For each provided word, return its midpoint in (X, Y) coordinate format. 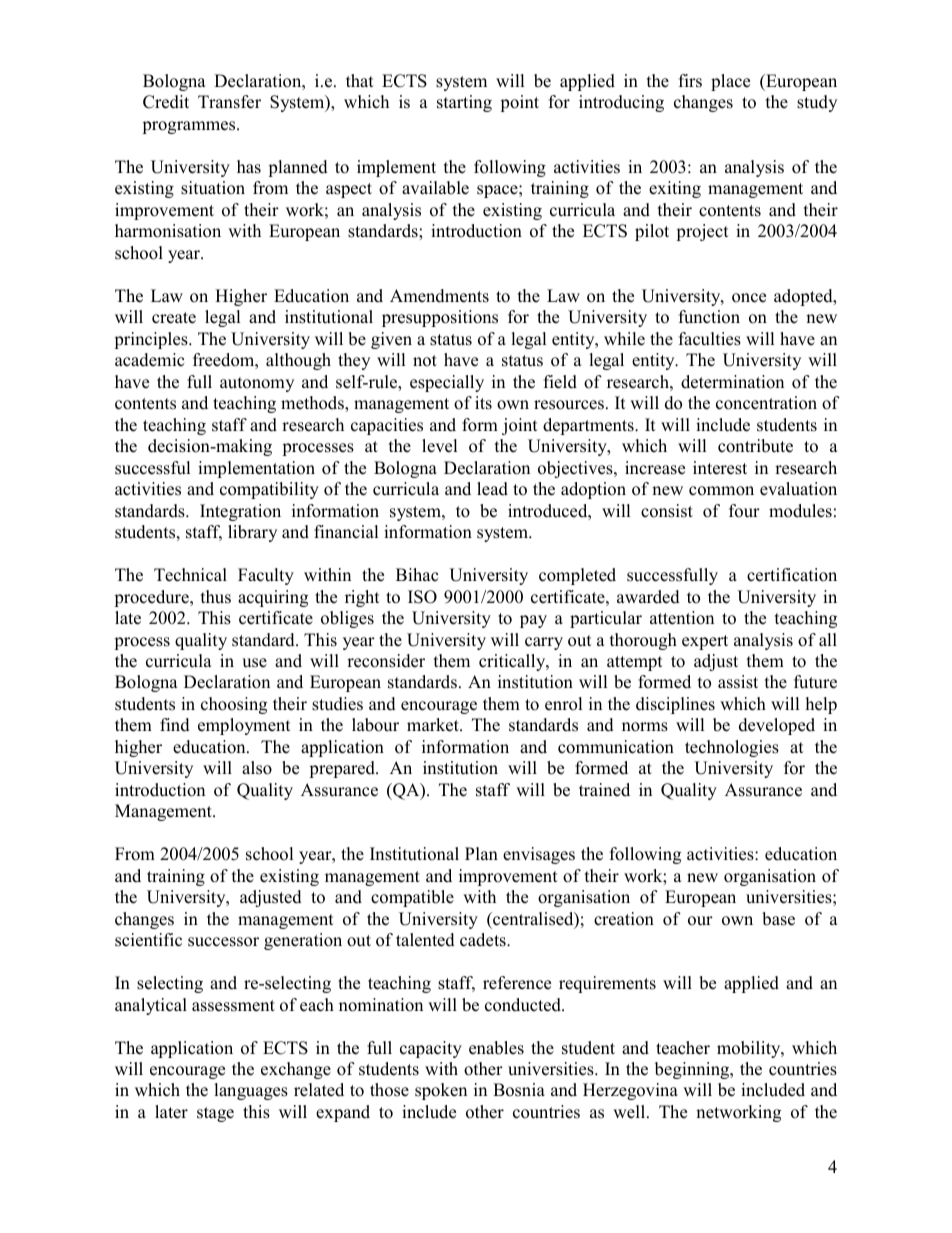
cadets (484, 940)
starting (464, 103)
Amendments (439, 296)
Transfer (229, 102)
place (730, 82)
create (174, 318)
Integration (240, 512)
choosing (234, 705)
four (744, 511)
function (709, 317)
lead (492, 489)
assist (738, 682)
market (434, 725)
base (778, 919)
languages (251, 1091)
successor (223, 942)
